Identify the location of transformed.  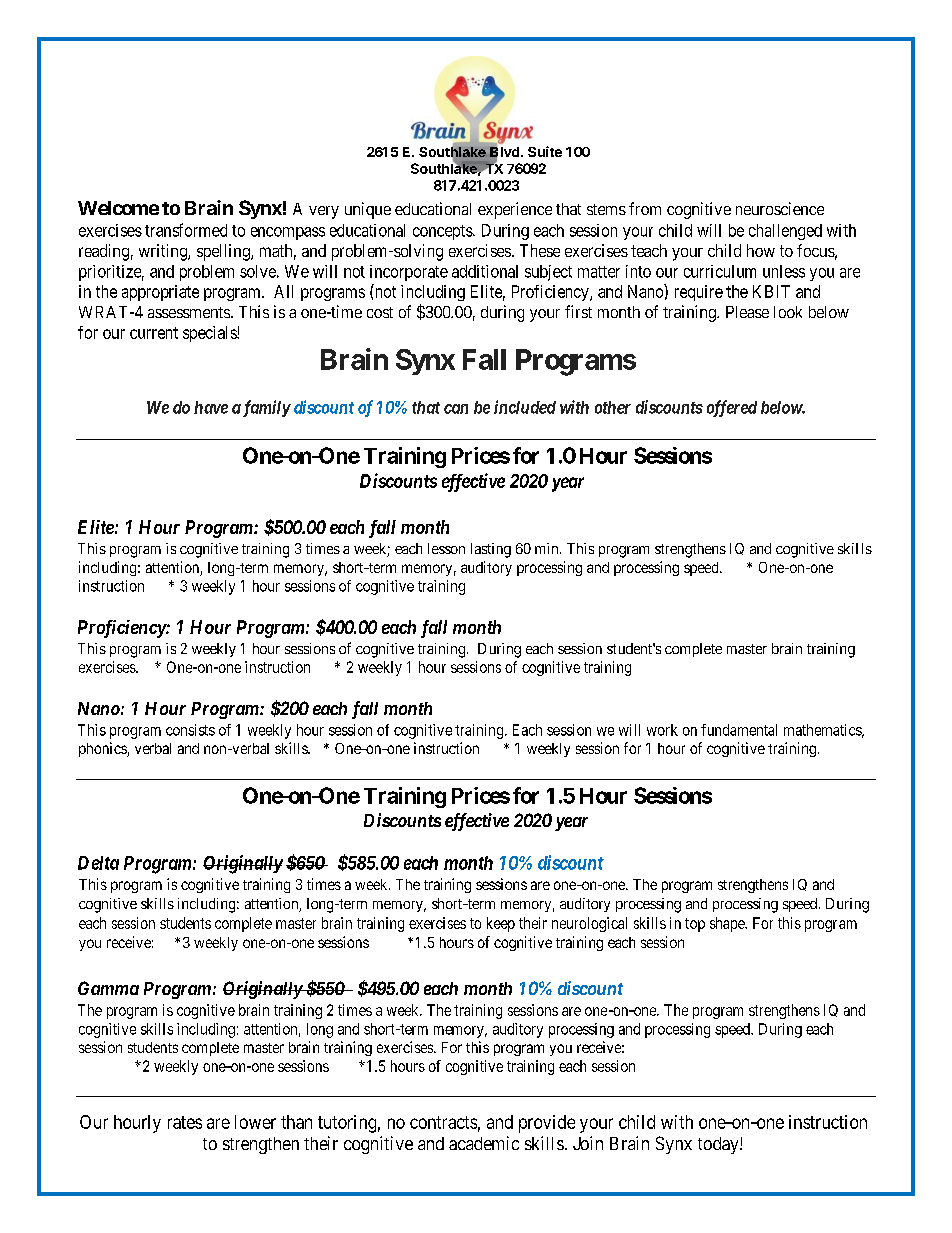
(186, 230).
